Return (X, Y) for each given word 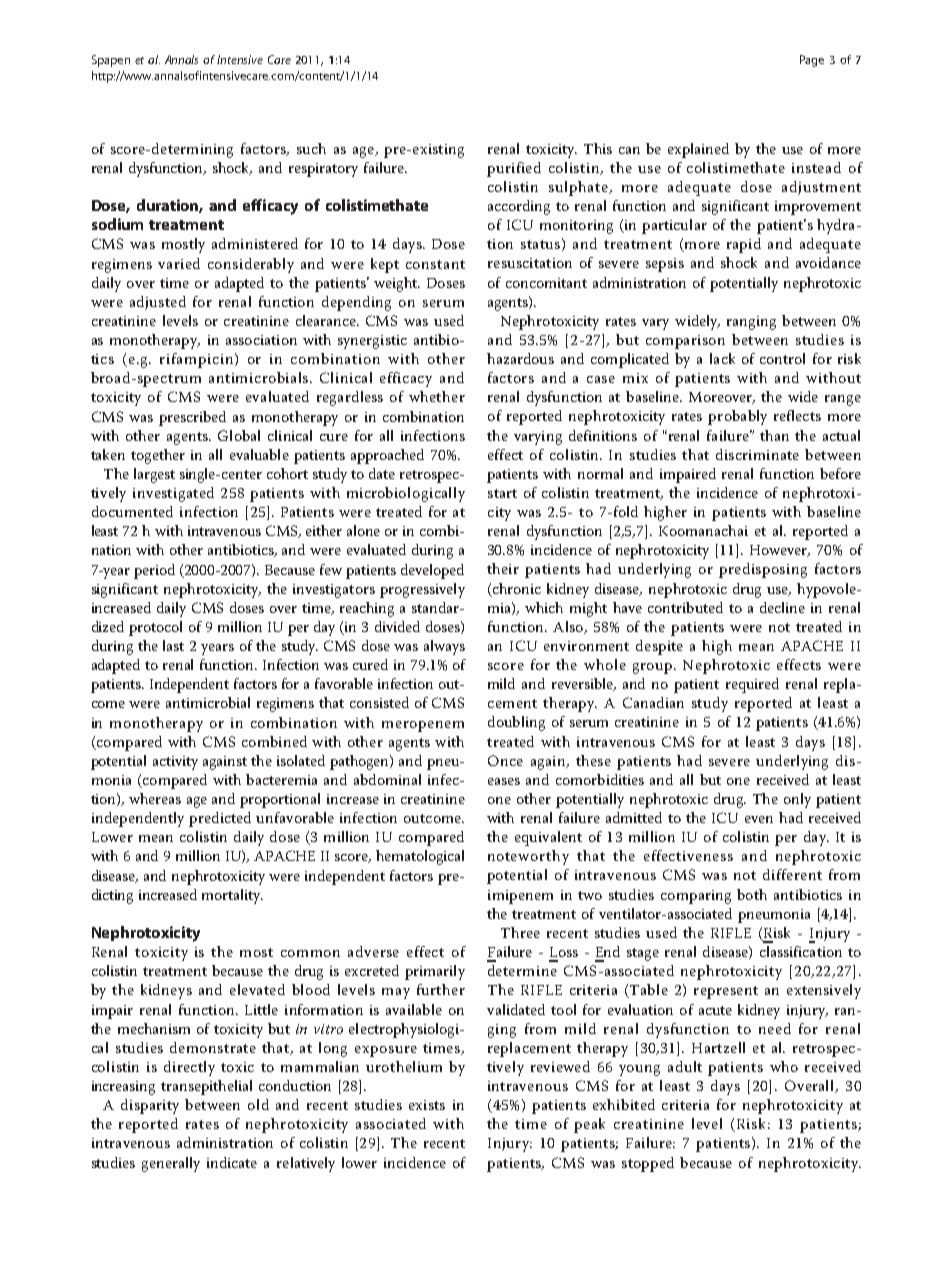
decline (782, 607)
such (311, 148)
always (444, 647)
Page (812, 61)
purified (514, 169)
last (173, 645)
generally (171, 1164)
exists (427, 1105)
